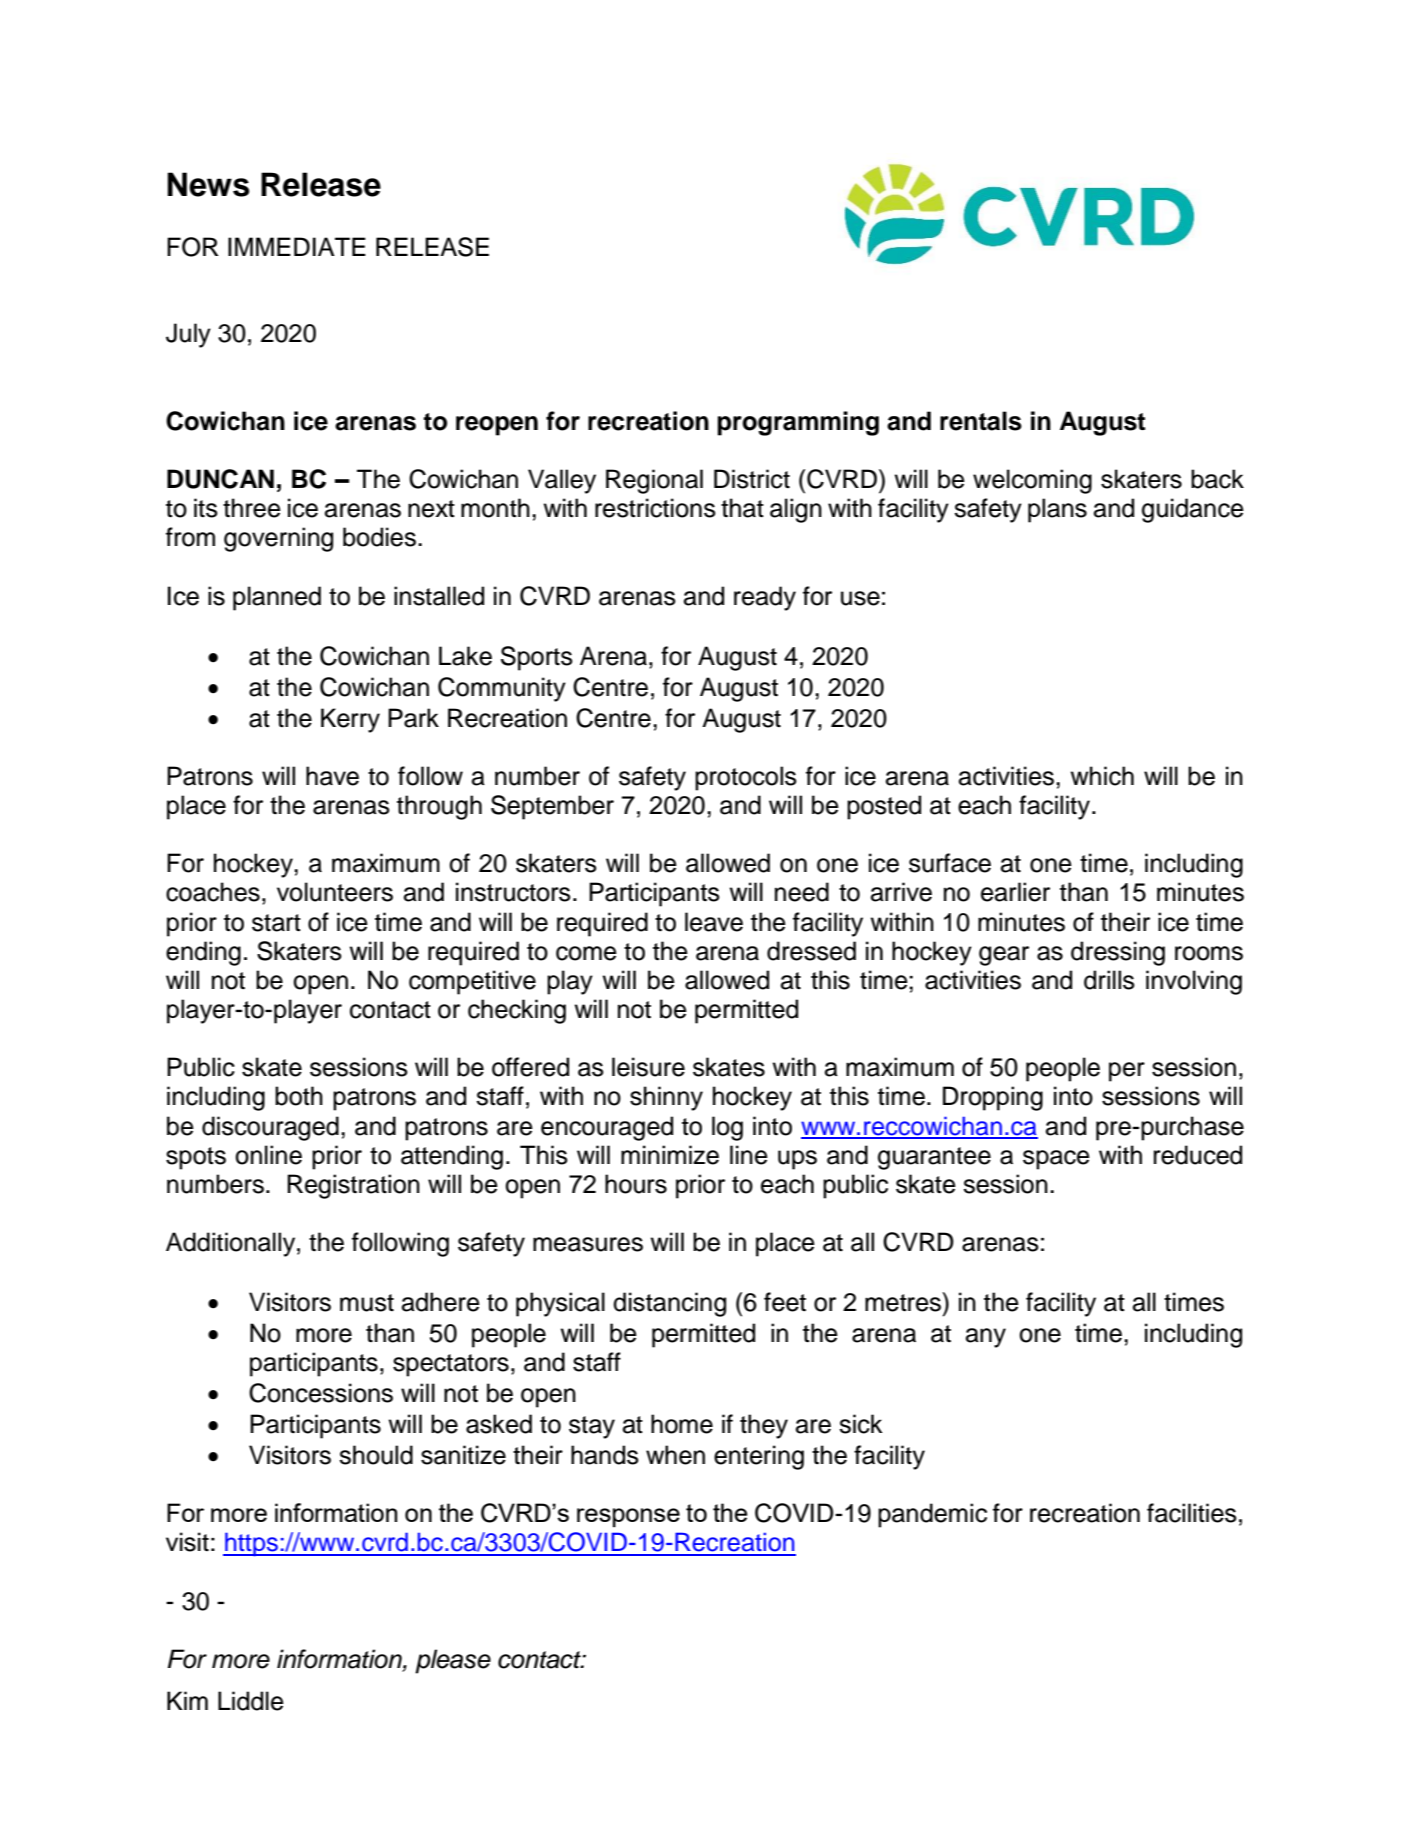  I want to click on leave, so click(714, 922).
